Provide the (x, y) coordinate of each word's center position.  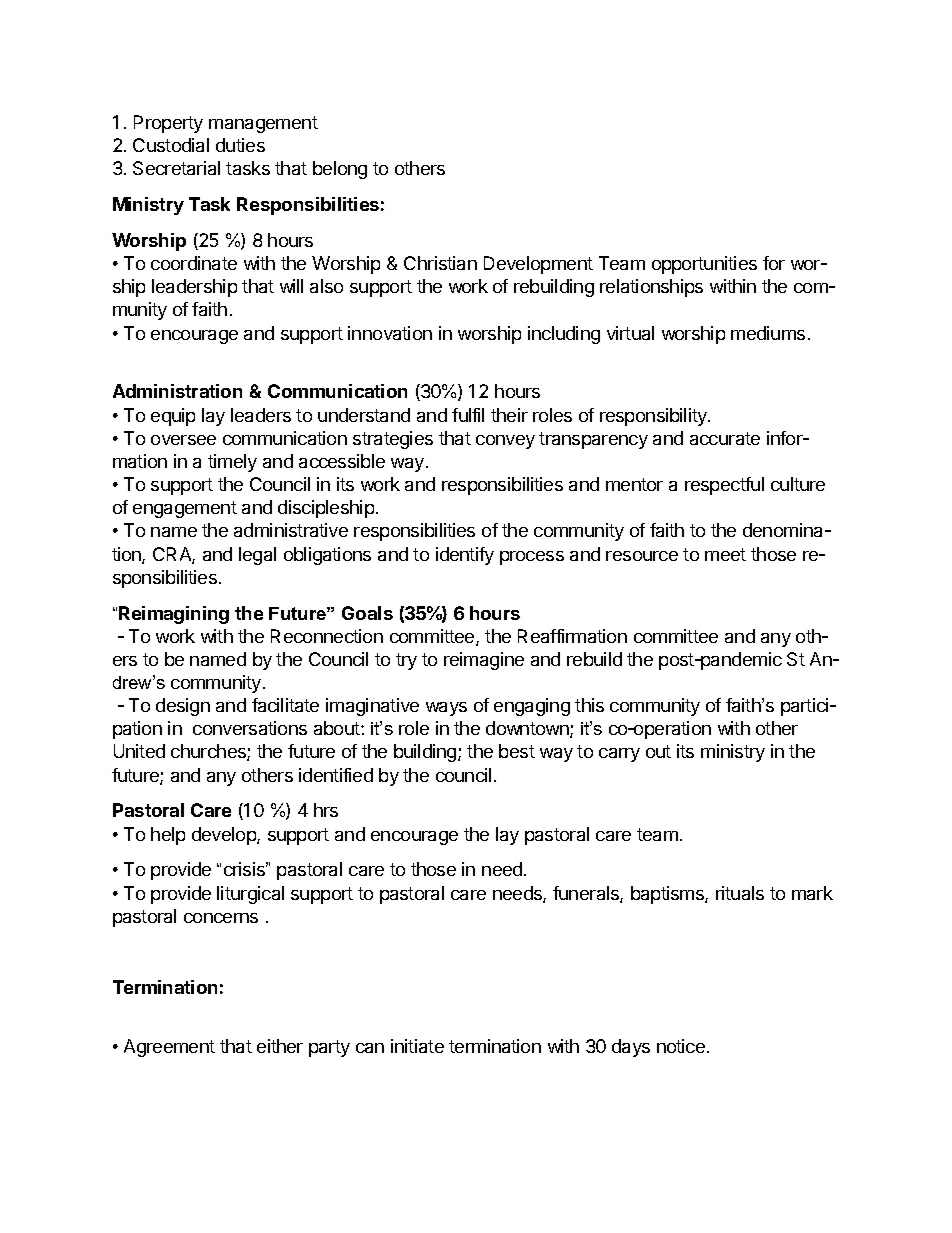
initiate (417, 1046)
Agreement (169, 1048)
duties (240, 145)
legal (257, 556)
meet (725, 554)
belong (340, 170)
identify (465, 556)
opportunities (704, 265)
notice (681, 1046)
